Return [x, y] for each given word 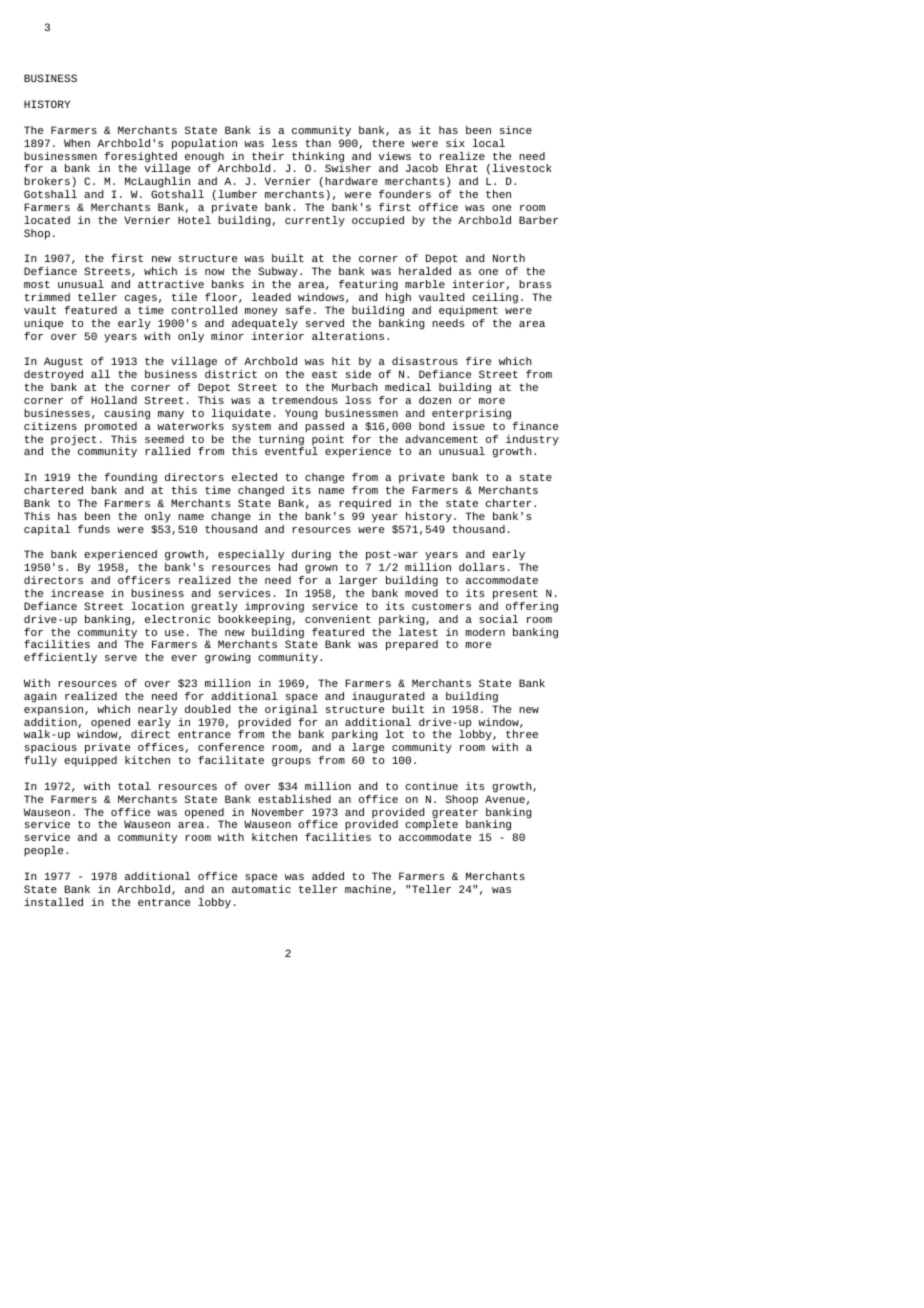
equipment [468, 311]
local [488, 143]
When [77, 143]
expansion [55, 710]
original [291, 710]
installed [53, 902]
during [311, 557]
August [63, 364]
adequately [265, 324]
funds [94, 529]
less [284, 143]
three [522, 734]
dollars [482, 567]
